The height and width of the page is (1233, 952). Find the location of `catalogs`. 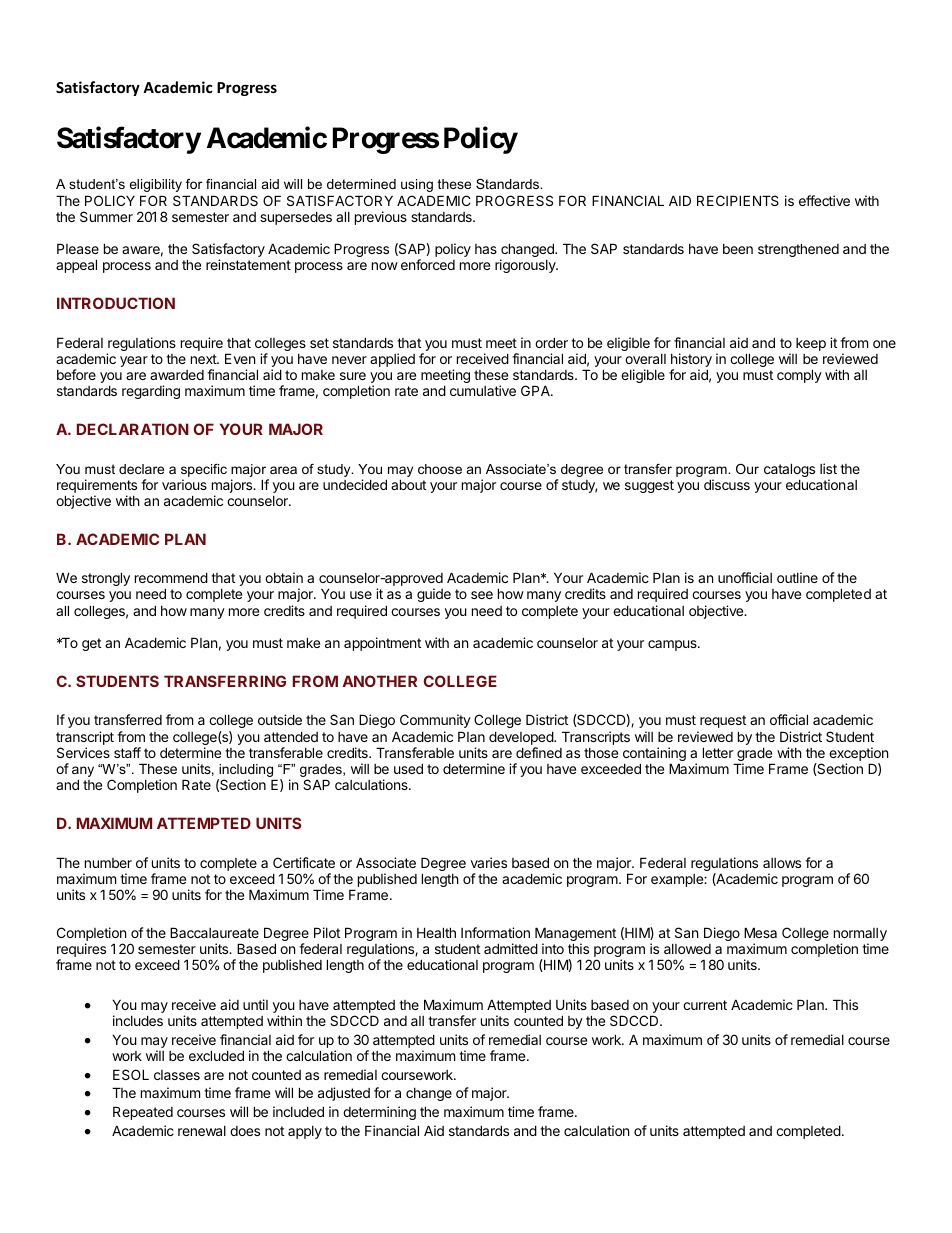

catalogs is located at coordinates (789, 471).
